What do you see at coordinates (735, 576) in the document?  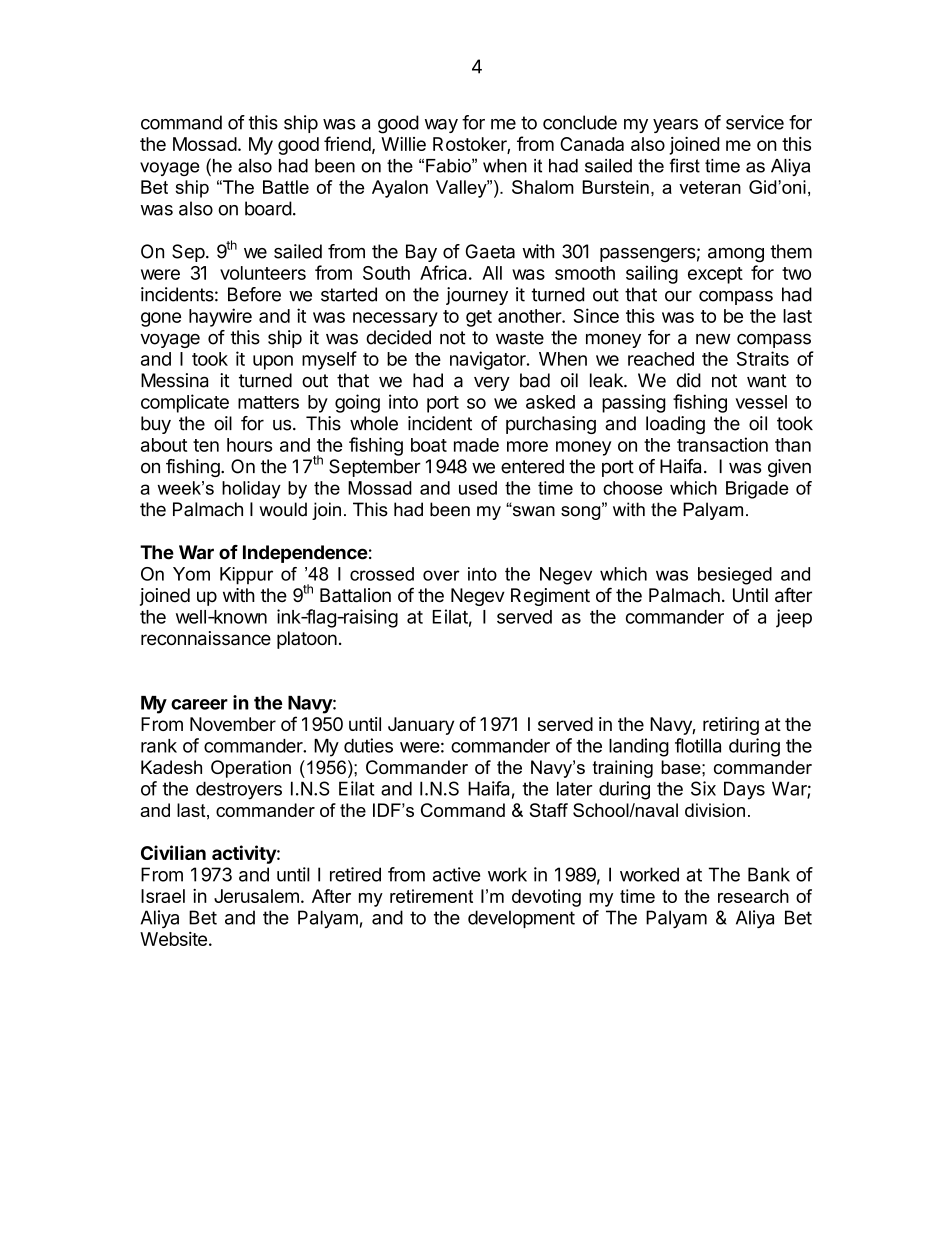 I see `besieged` at bounding box center [735, 576].
